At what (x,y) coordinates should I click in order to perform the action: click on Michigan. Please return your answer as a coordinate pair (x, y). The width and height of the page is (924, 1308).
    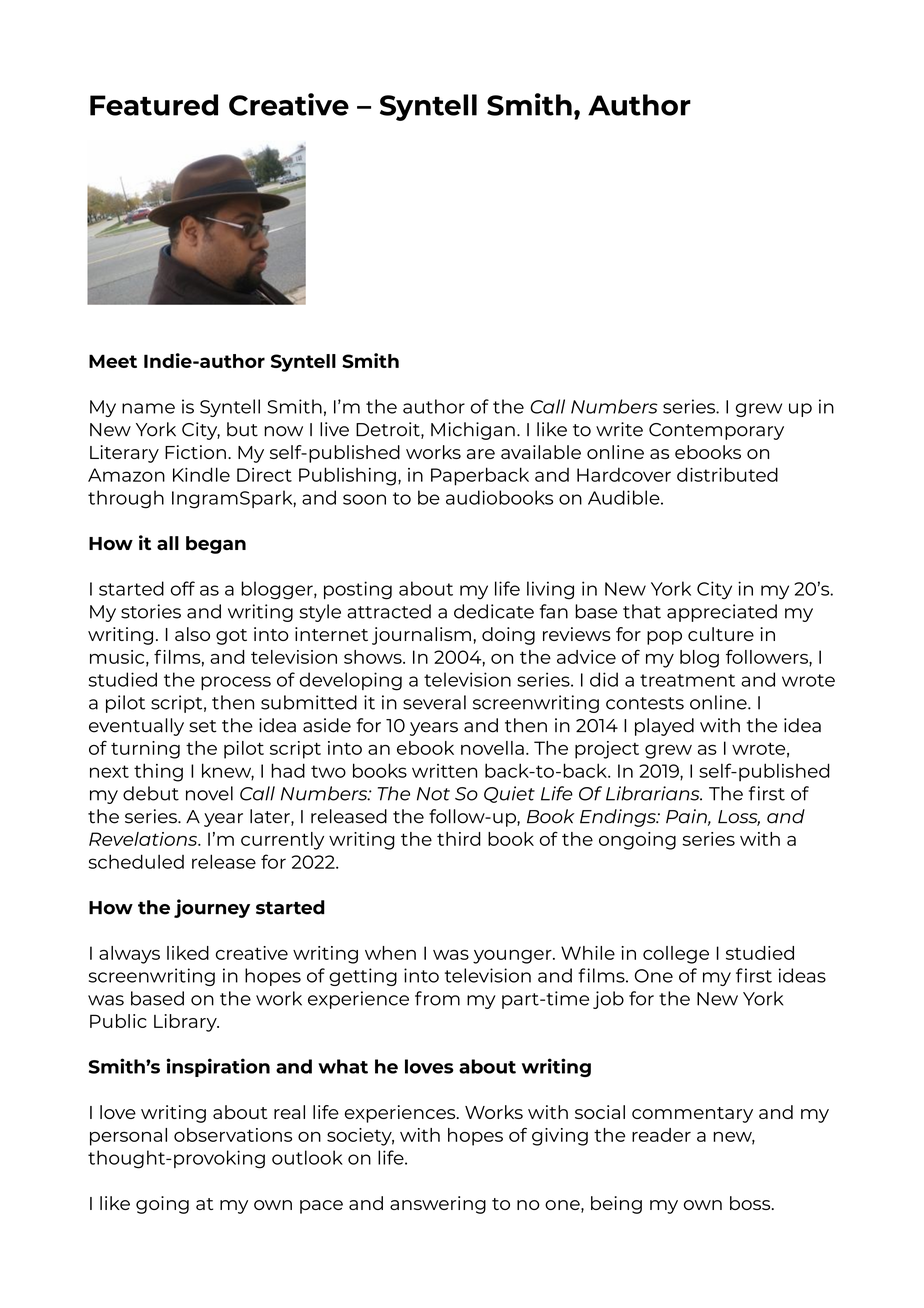
    Looking at the image, I should click on (473, 431).
